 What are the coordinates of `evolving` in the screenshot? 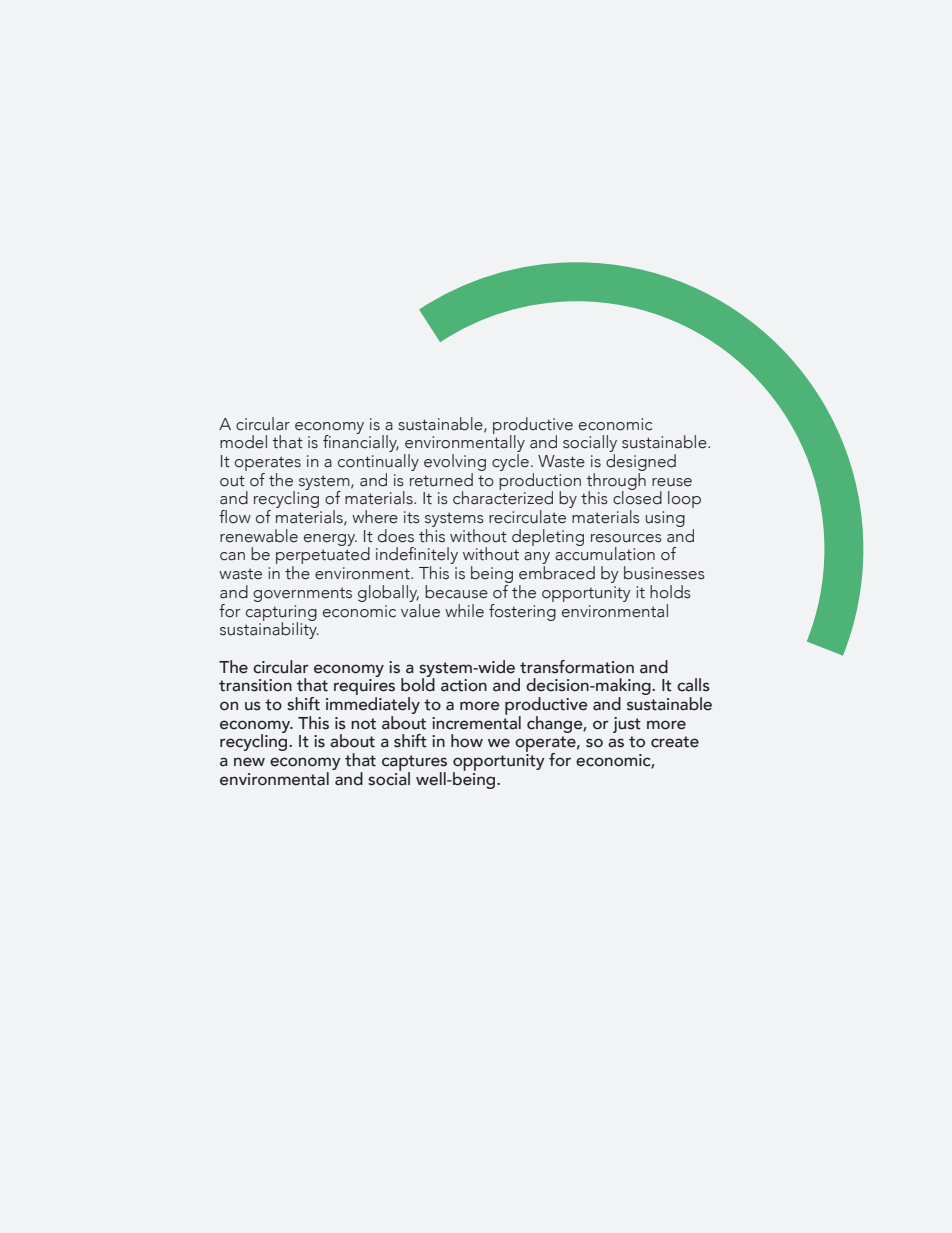 It's located at (455, 464).
